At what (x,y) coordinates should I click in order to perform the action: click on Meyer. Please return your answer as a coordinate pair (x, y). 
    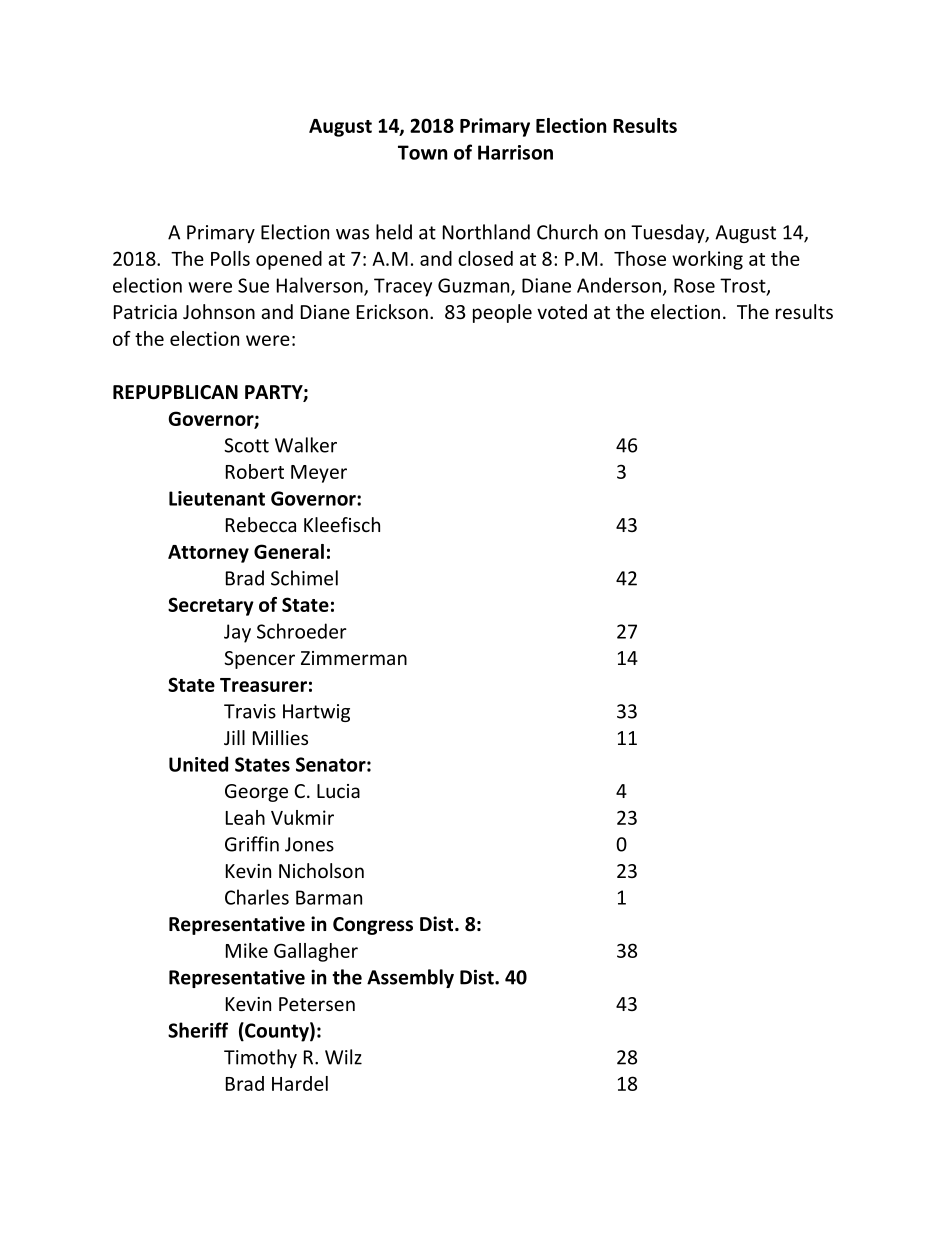
    Looking at the image, I should click on (319, 474).
